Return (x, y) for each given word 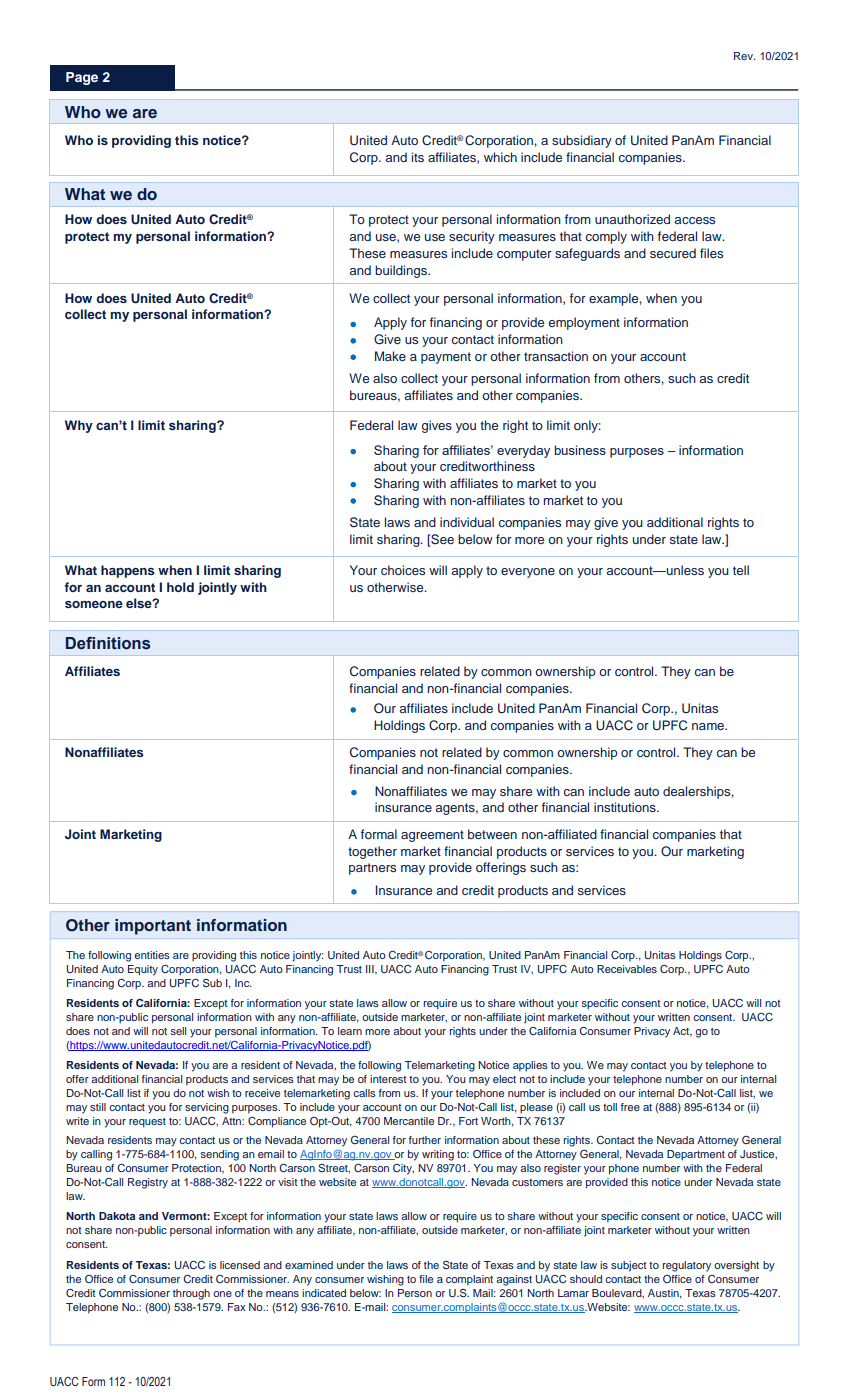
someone (94, 604)
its (418, 157)
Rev (744, 56)
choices (403, 570)
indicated (324, 1293)
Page (82, 78)
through (191, 1294)
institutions (626, 807)
